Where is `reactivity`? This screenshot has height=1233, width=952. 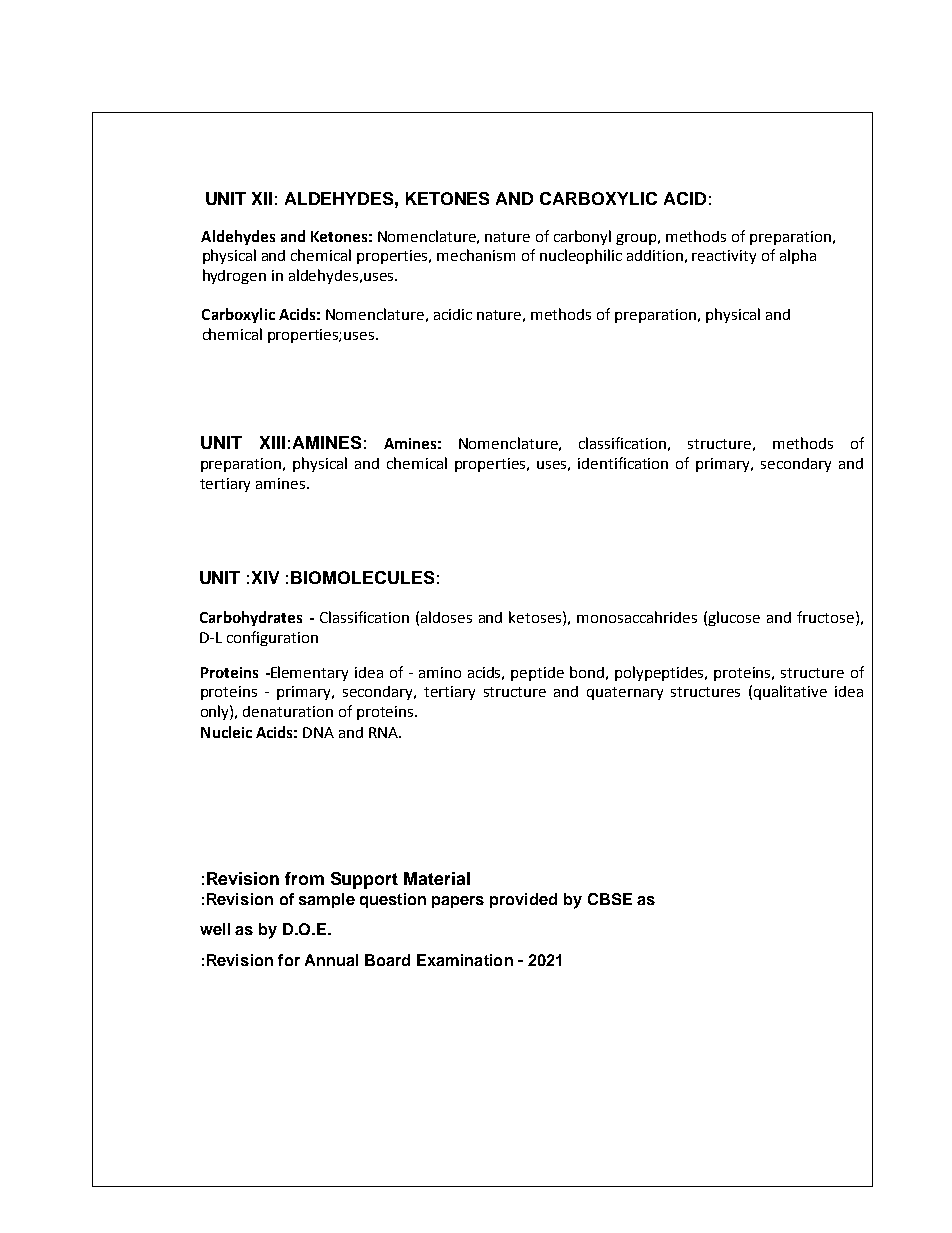 reactivity is located at coordinates (724, 257).
